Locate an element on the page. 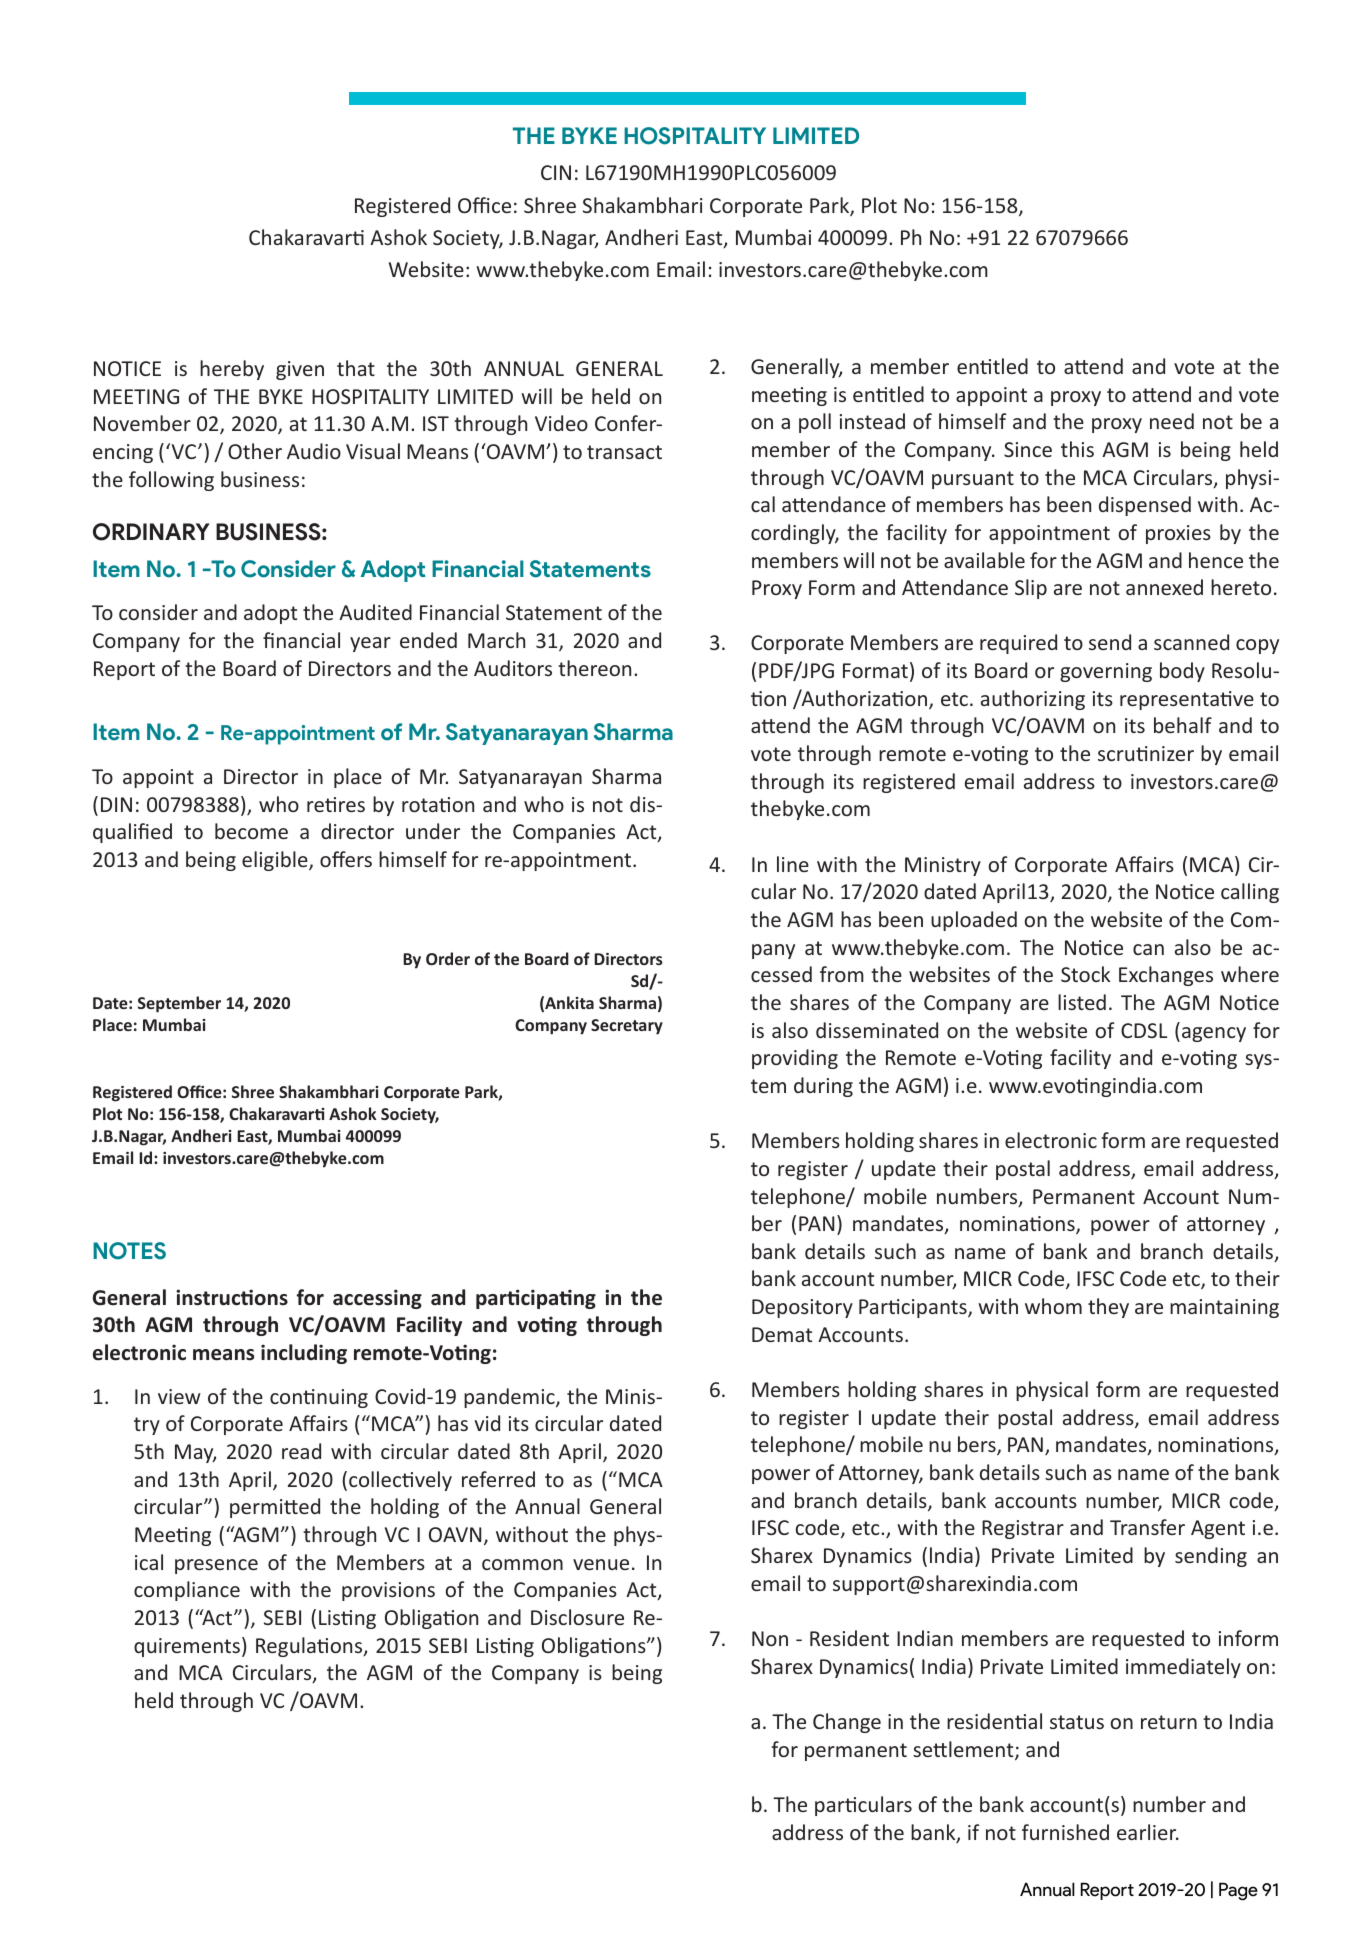 The height and width of the page is (1940, 1372). retires is located at coordinates (336, 804).
